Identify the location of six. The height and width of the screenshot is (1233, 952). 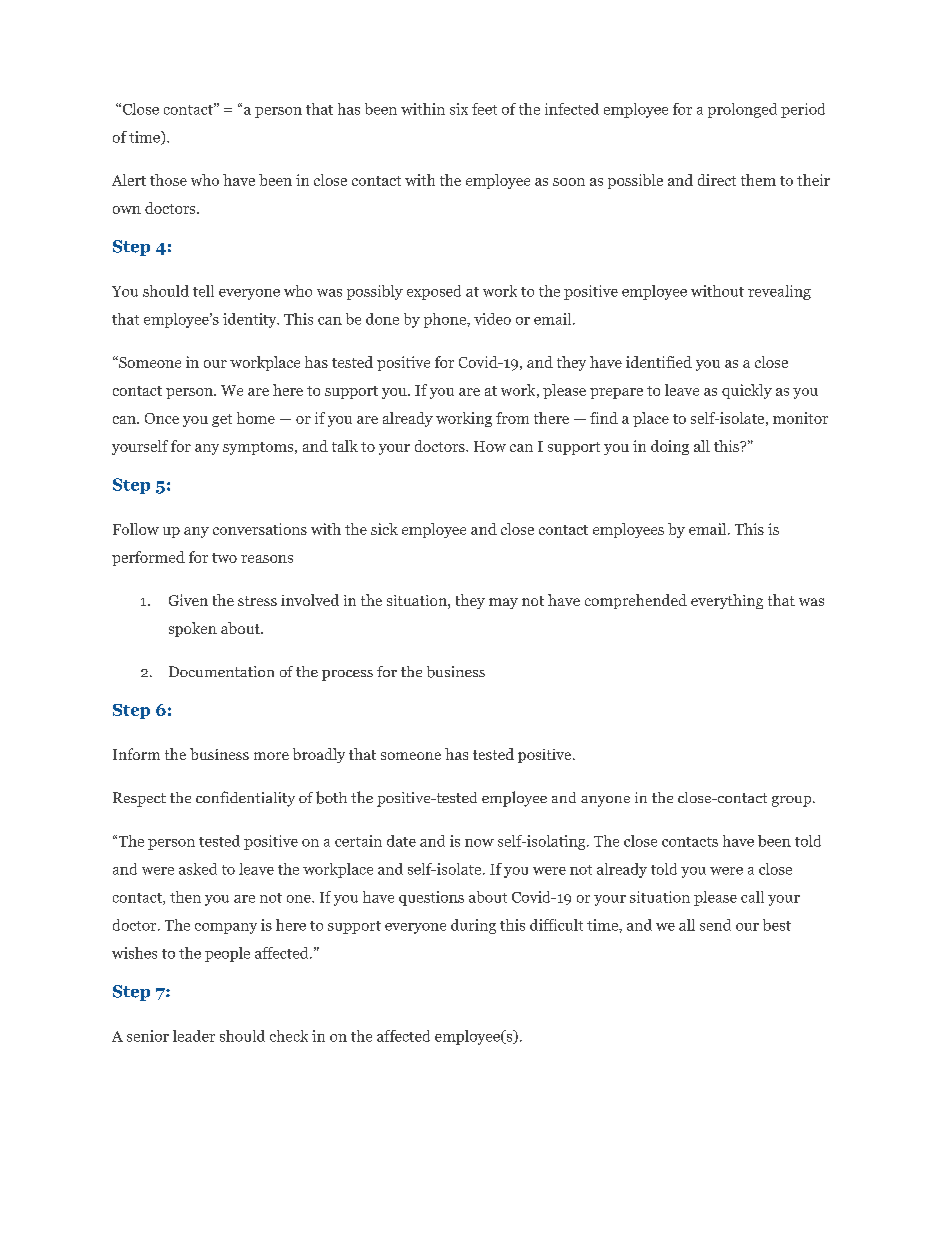
(459, 109).
